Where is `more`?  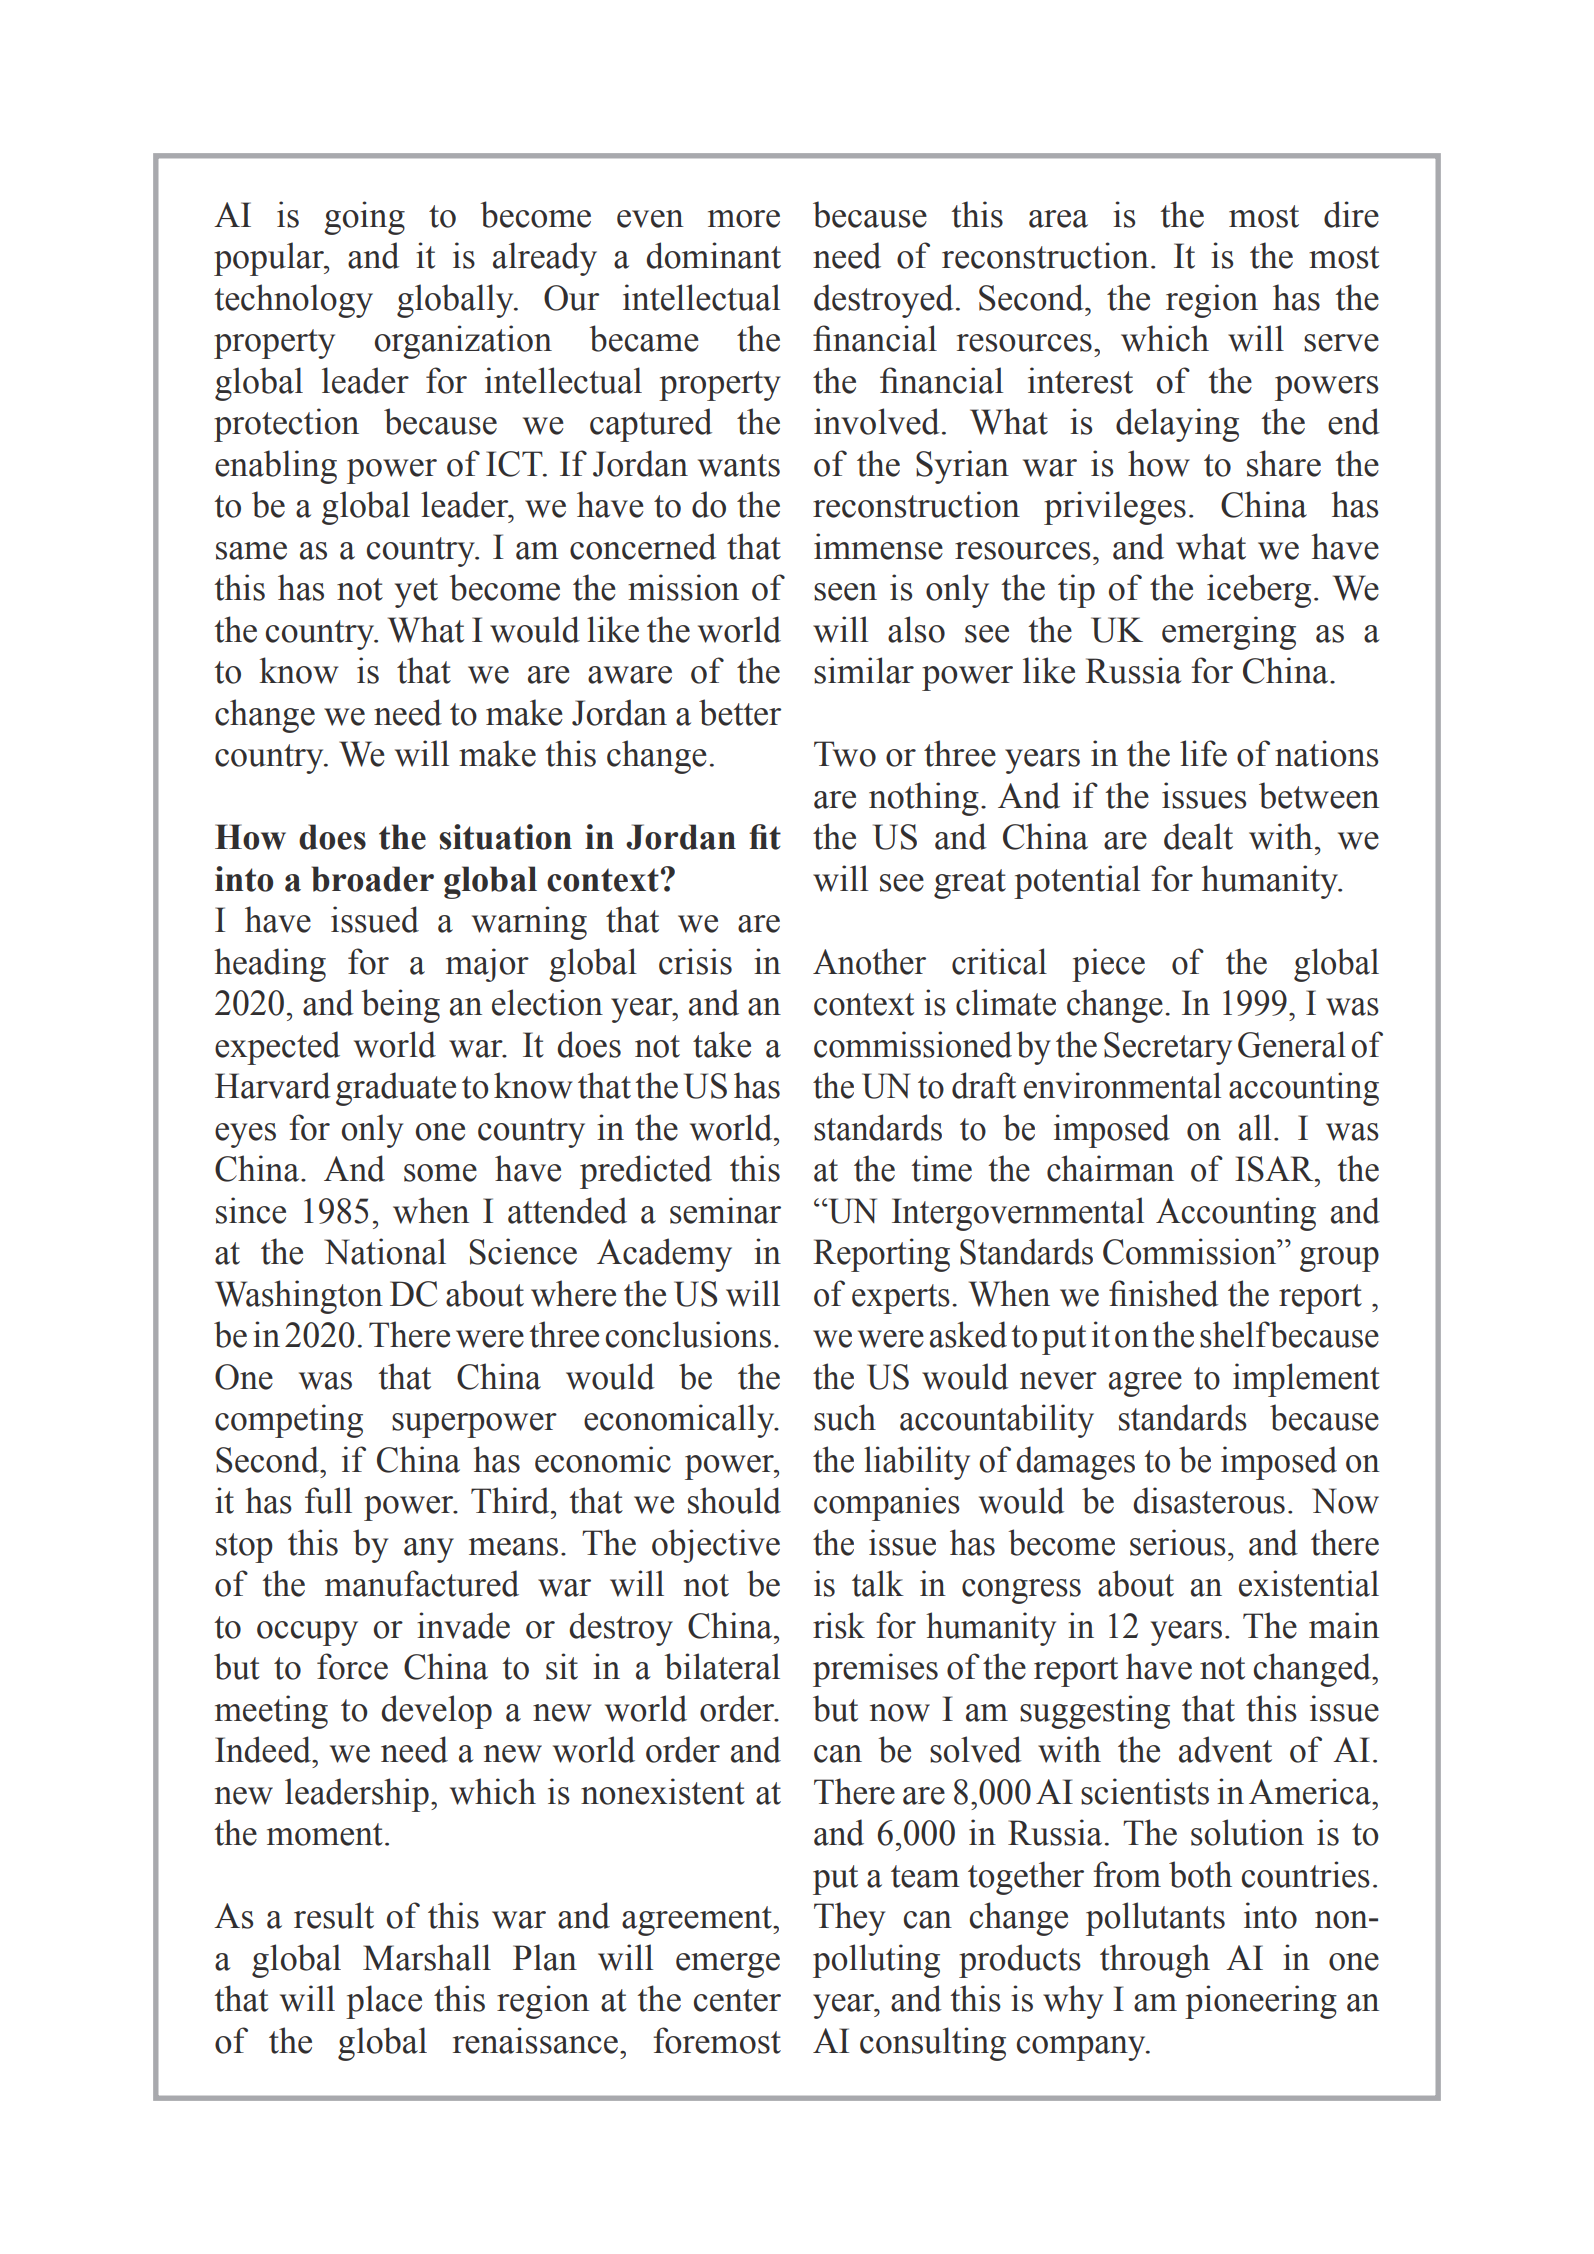
more is located at coordinates (744, 219).
